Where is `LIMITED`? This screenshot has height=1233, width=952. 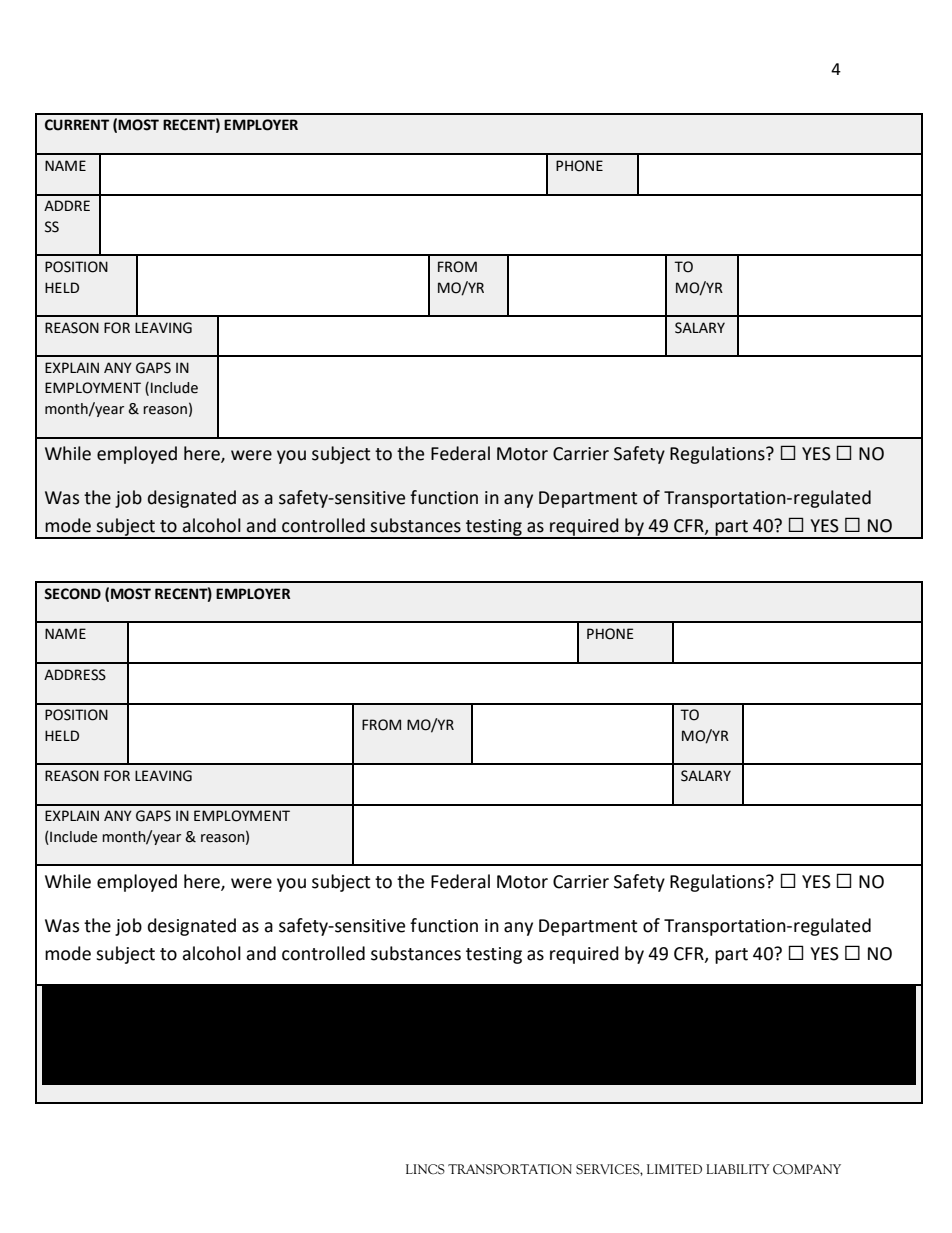 LIMITED is located at coordinates (674, 1169).
